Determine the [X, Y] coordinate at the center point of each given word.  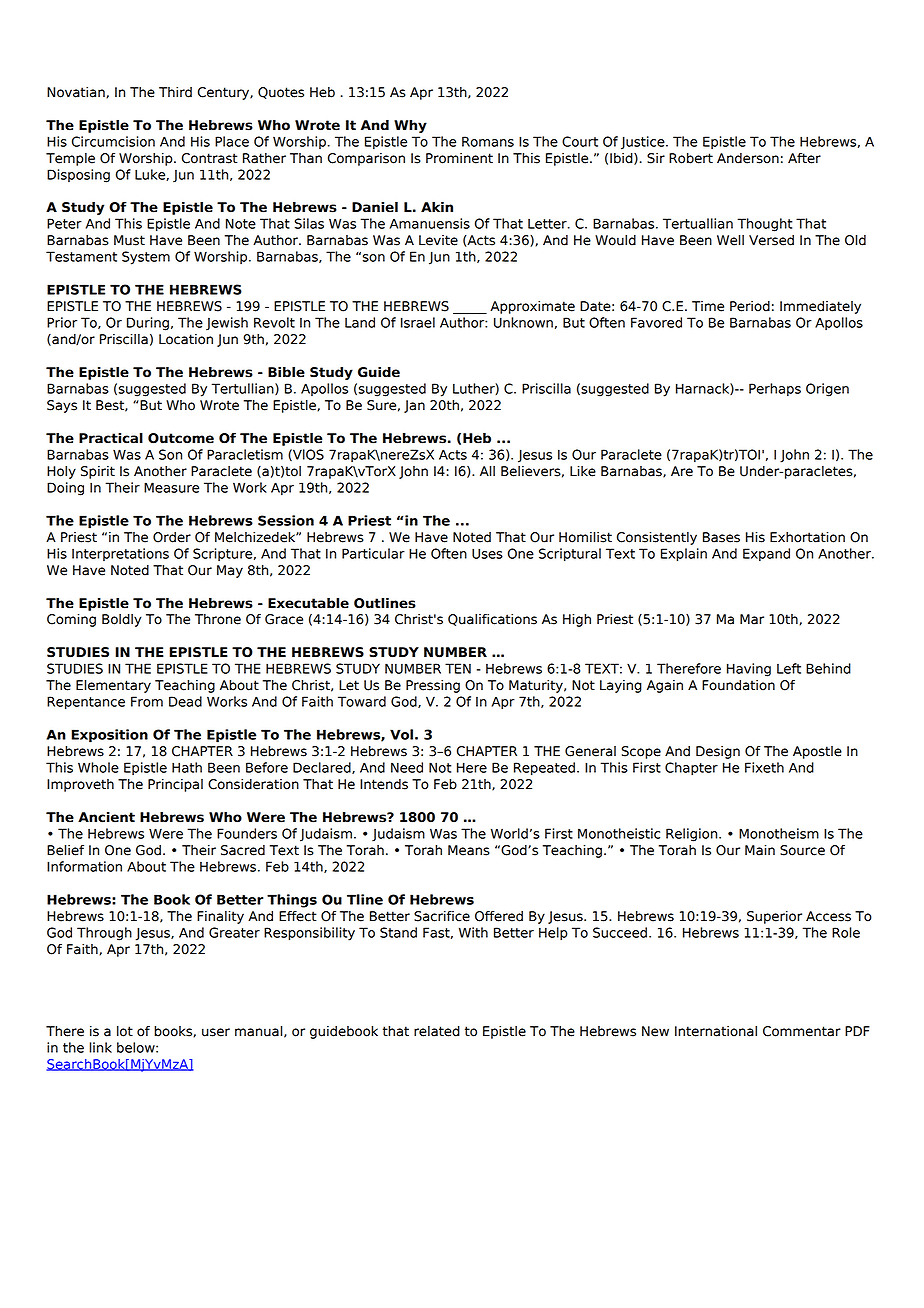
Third [175, 92]
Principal [175, 785]
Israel [418, 322]
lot [125, 1031]
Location [186, 339]
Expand [766, 554]
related [437, 1031]
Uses [487, 553]
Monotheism [779, 833]
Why [410, 126]
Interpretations [120, 554]
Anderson [748, 158]
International [716, 1031]
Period [750, 306]
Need [407, 767]
